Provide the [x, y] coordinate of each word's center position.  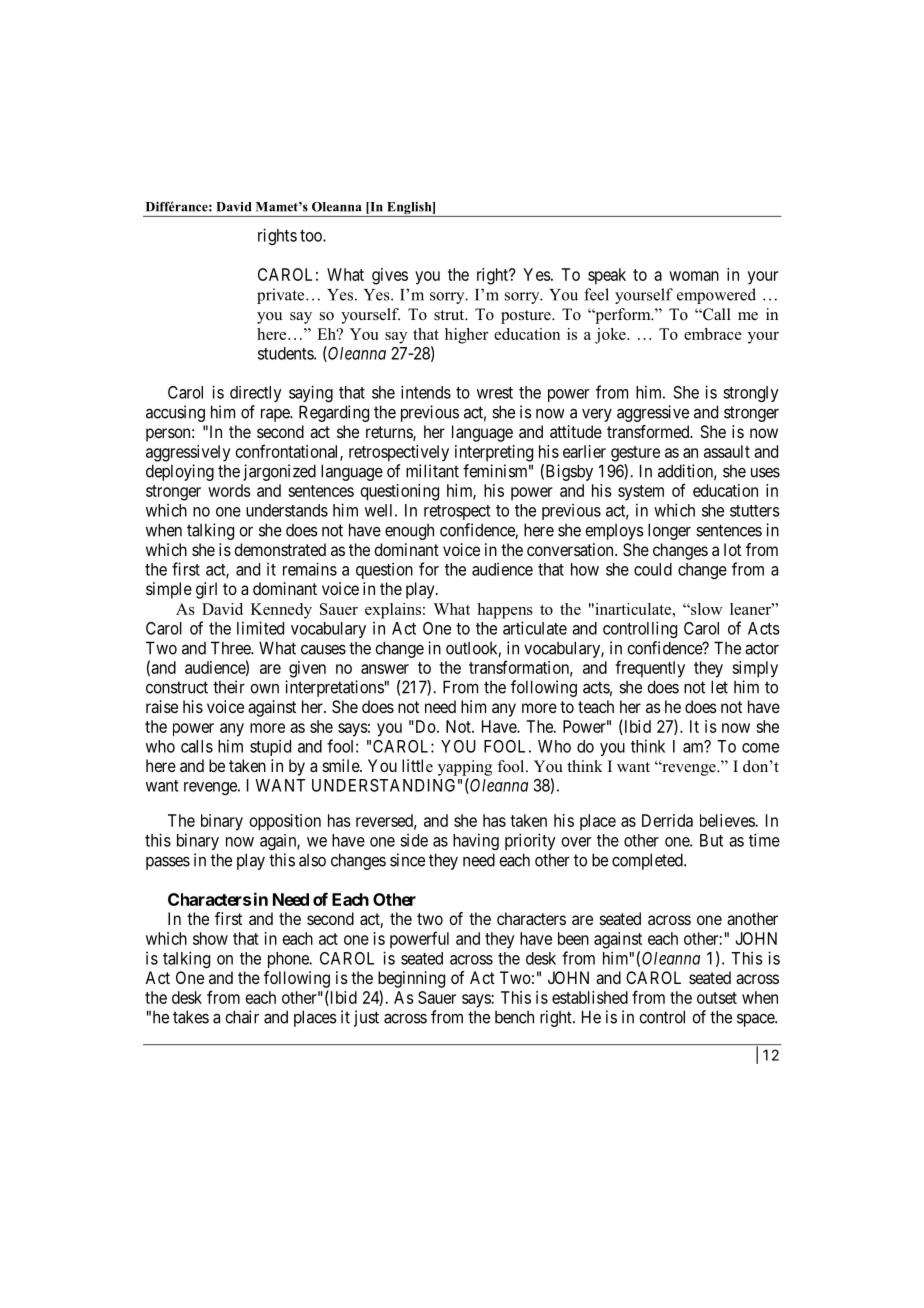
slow [706, 609]
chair [242, 1017]
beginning [411, 979]
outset [717, 998]
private [282, 296]
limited [260, 628]
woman [694, 276]
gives [390, 276]
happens [505, 611]
